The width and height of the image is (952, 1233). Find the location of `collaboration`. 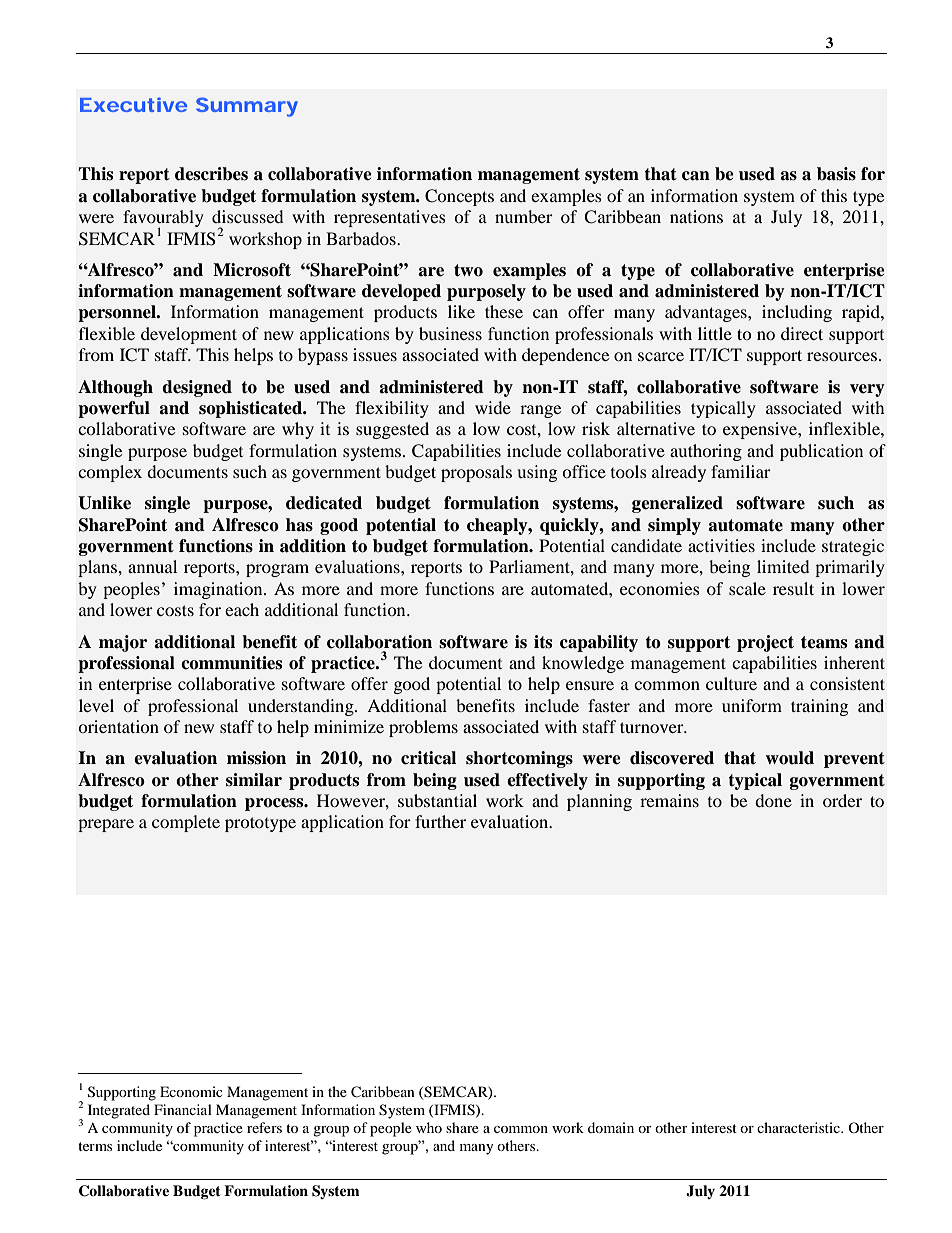

collaboration is located at coordinates (379, 642).
